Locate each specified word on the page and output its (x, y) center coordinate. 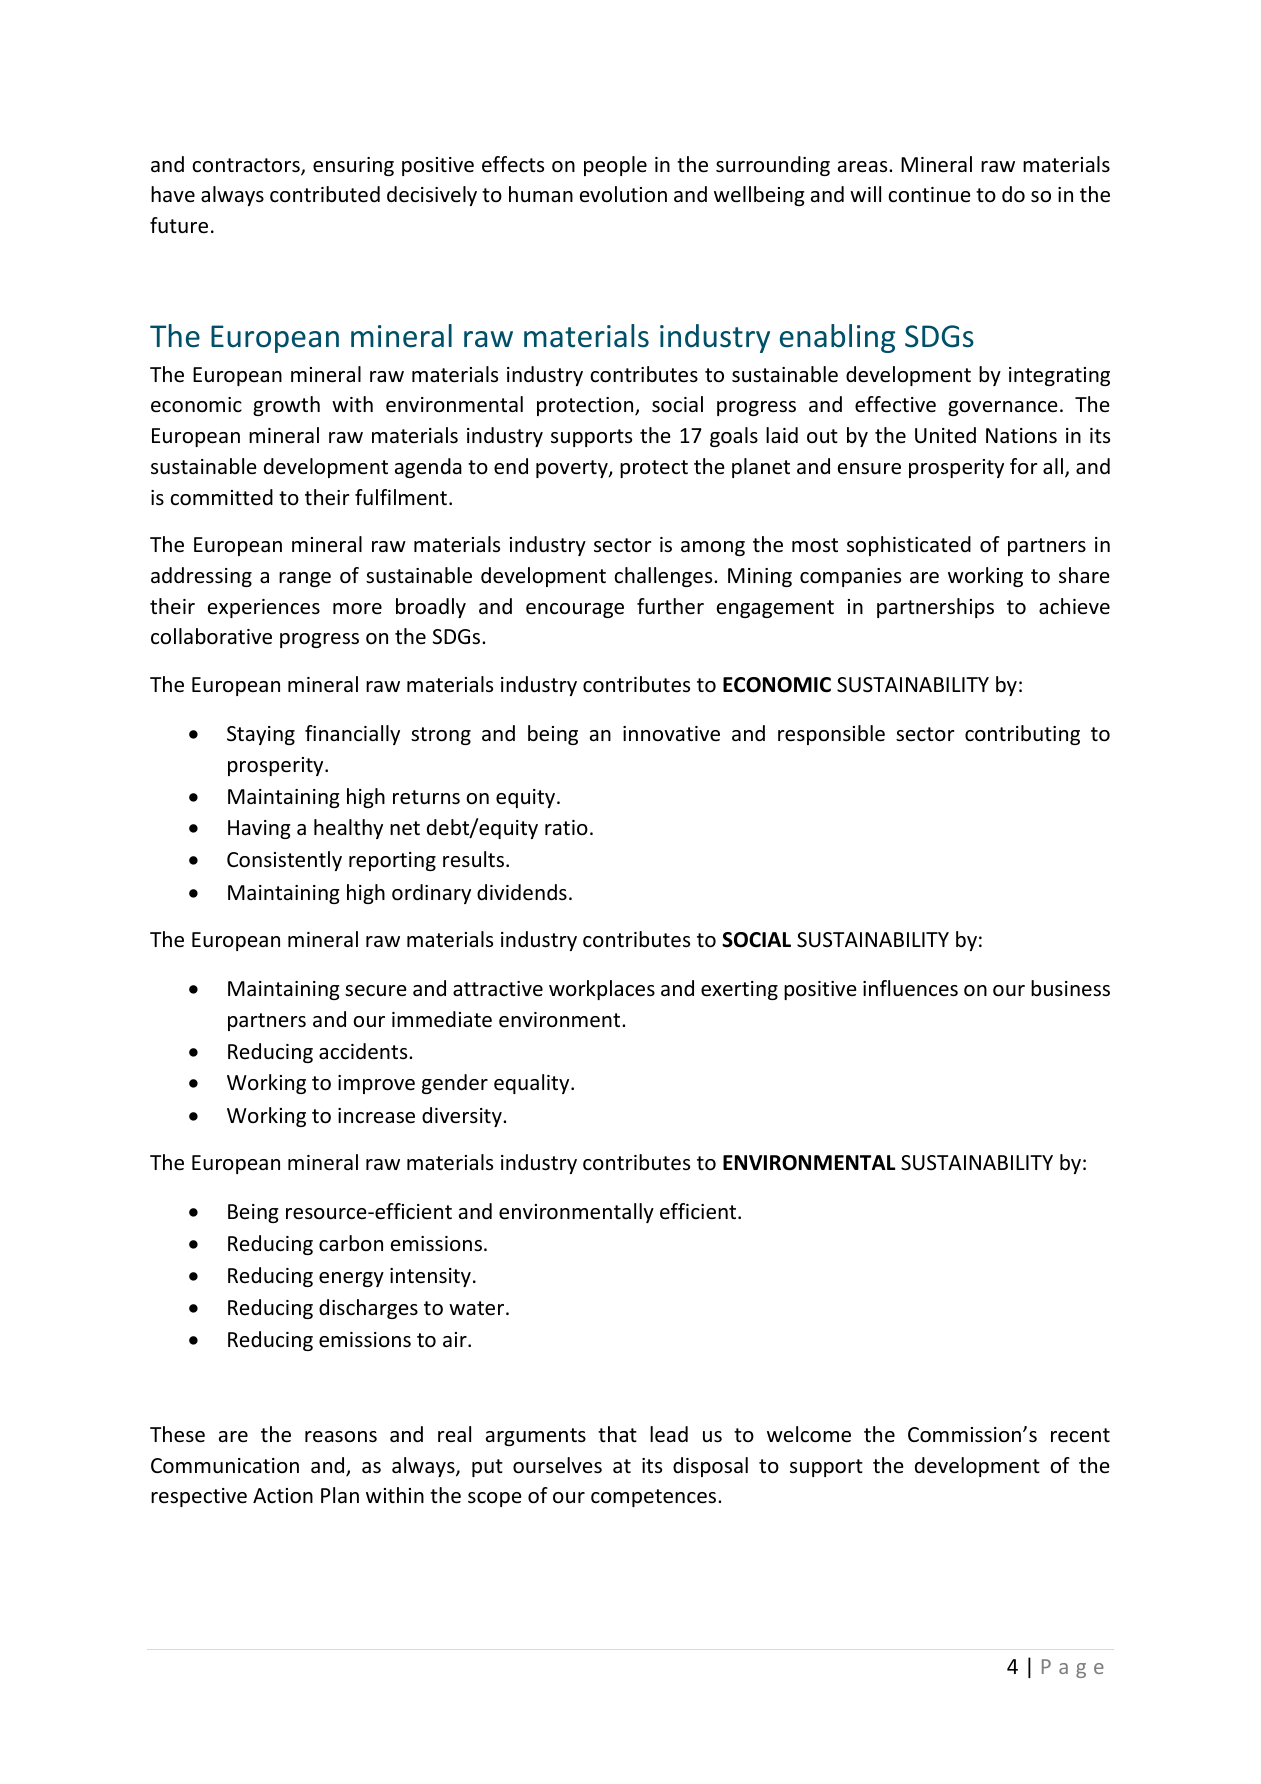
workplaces (602, 990)
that (617, 1434)
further (670, 606)
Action (283, 1496)
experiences (264, 608)
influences (910, 988)
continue (929, 195)
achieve (1074, 606)
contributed (325, 194)
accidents (364, 1051)
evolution (623, 194)
